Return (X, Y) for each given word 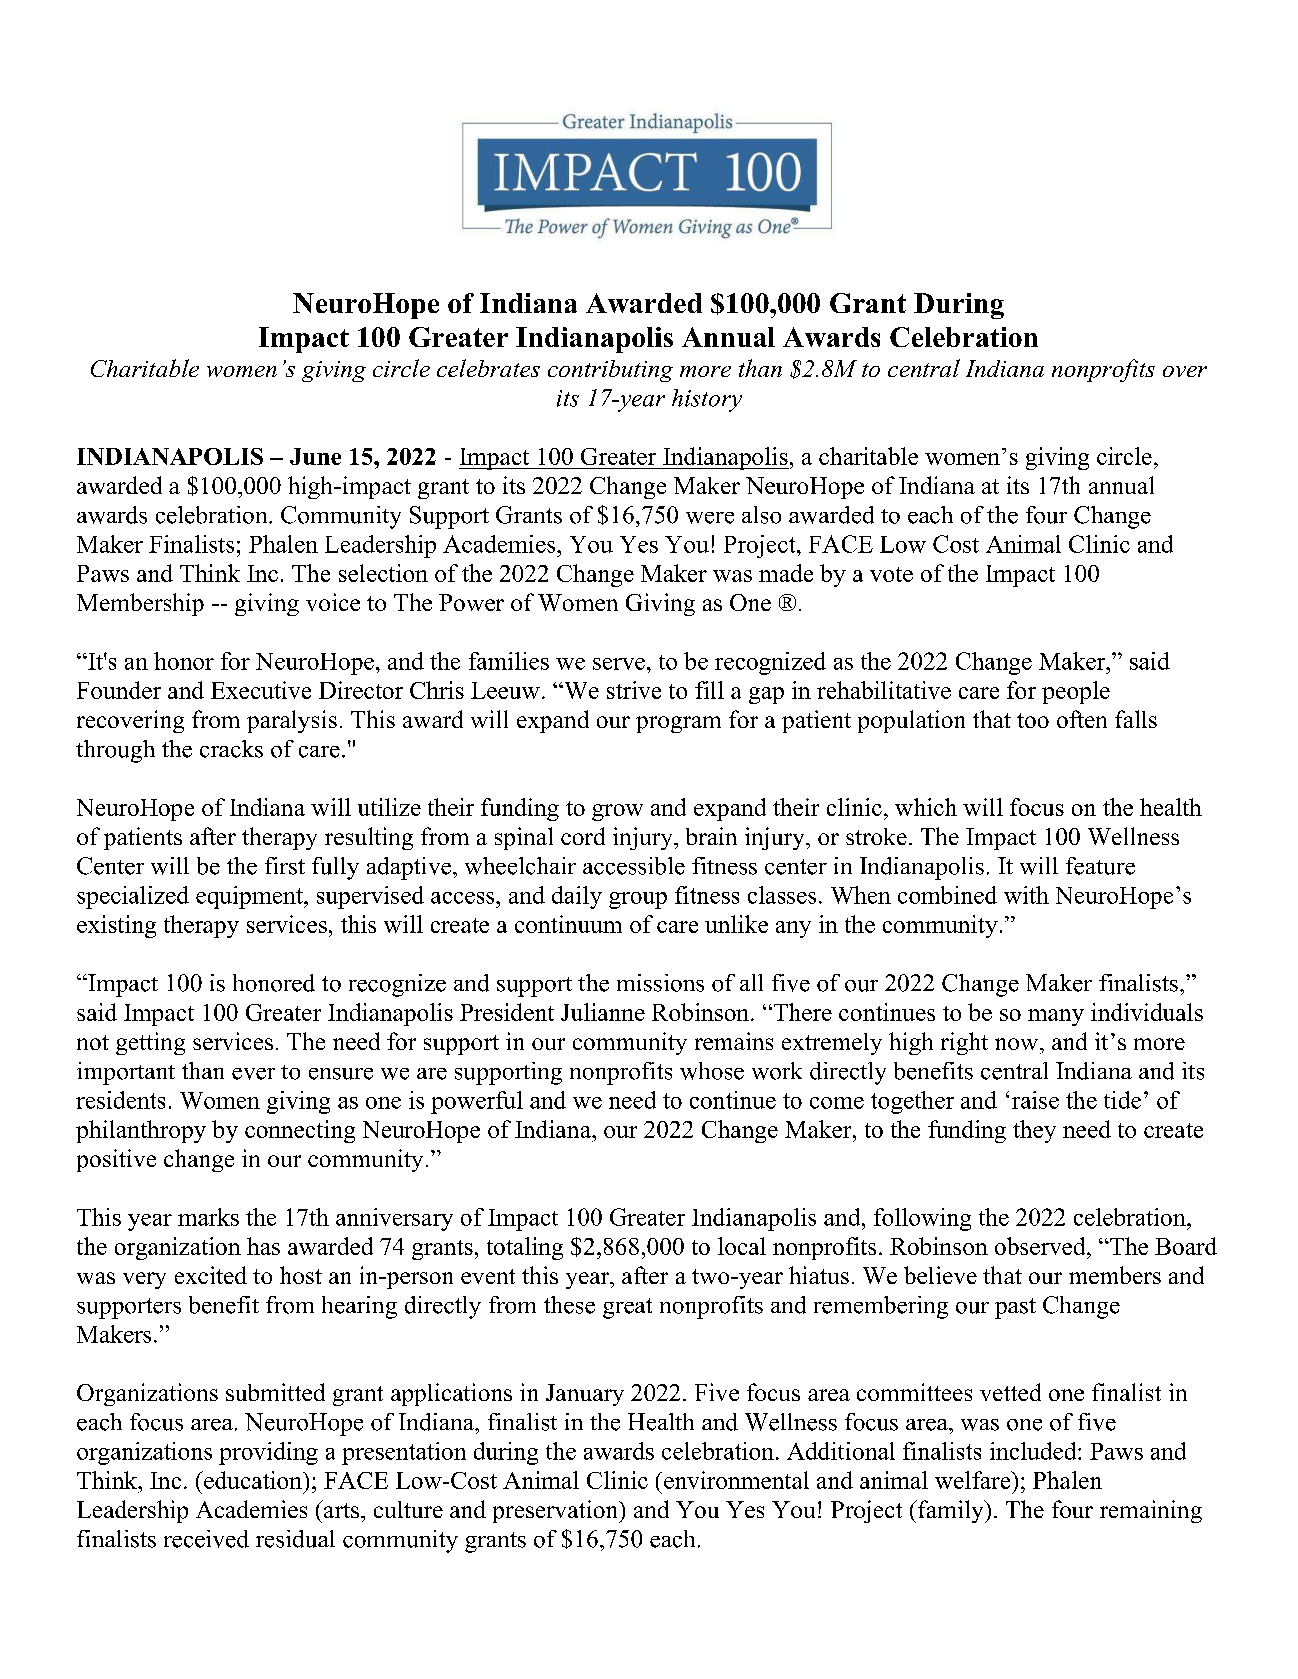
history (707, 400)
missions (660, 983)
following (922, 1219)
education (253, 1480)
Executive (261, 690)
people (1076, 692)
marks (208, 1217)
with (1026, 895)
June (315, 456)
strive (634, 690)
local (742, 1246)
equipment (250, 897)
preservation (556, 1511)
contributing (610, 371)
